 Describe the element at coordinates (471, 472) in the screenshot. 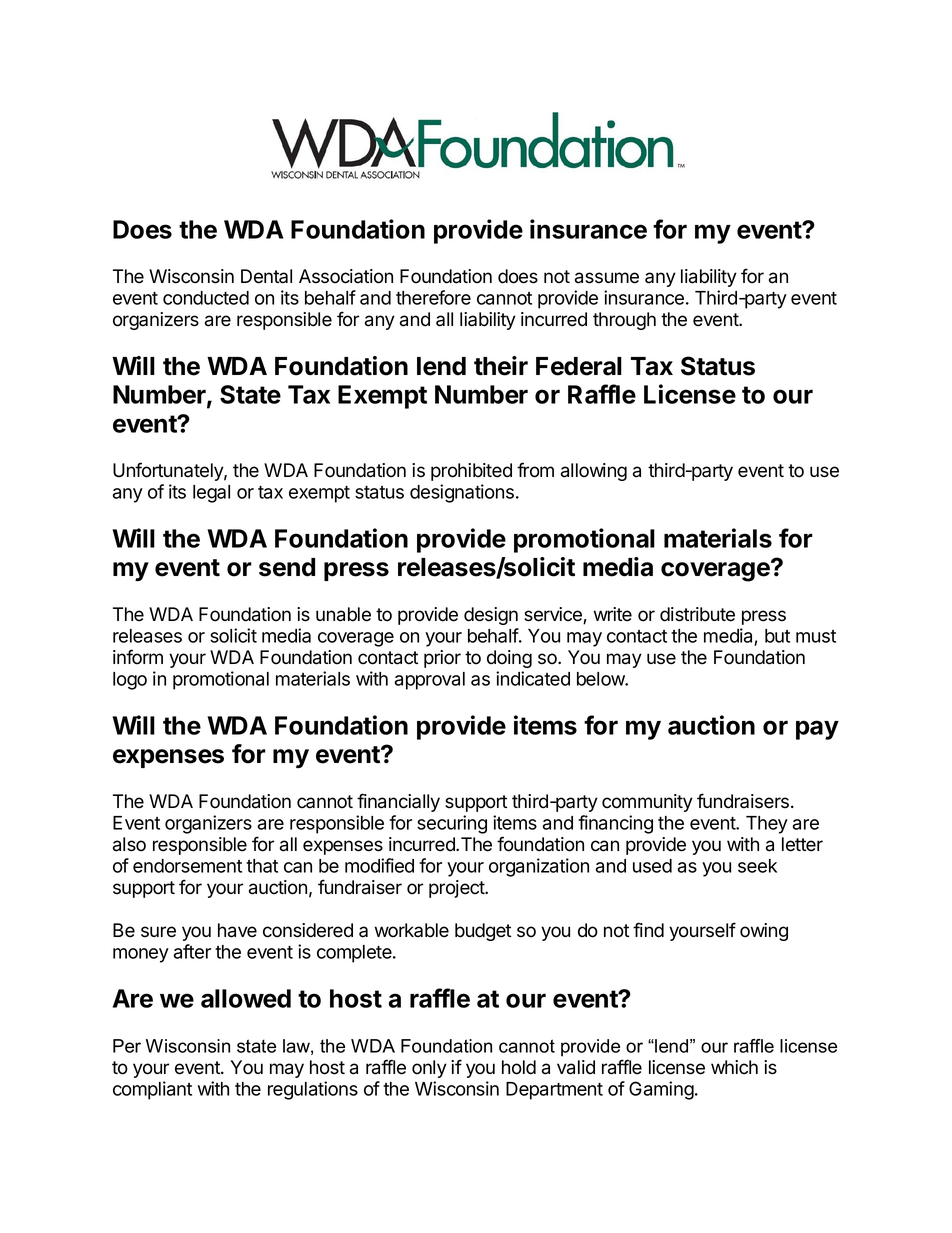

I see `prohibited` at that location.
